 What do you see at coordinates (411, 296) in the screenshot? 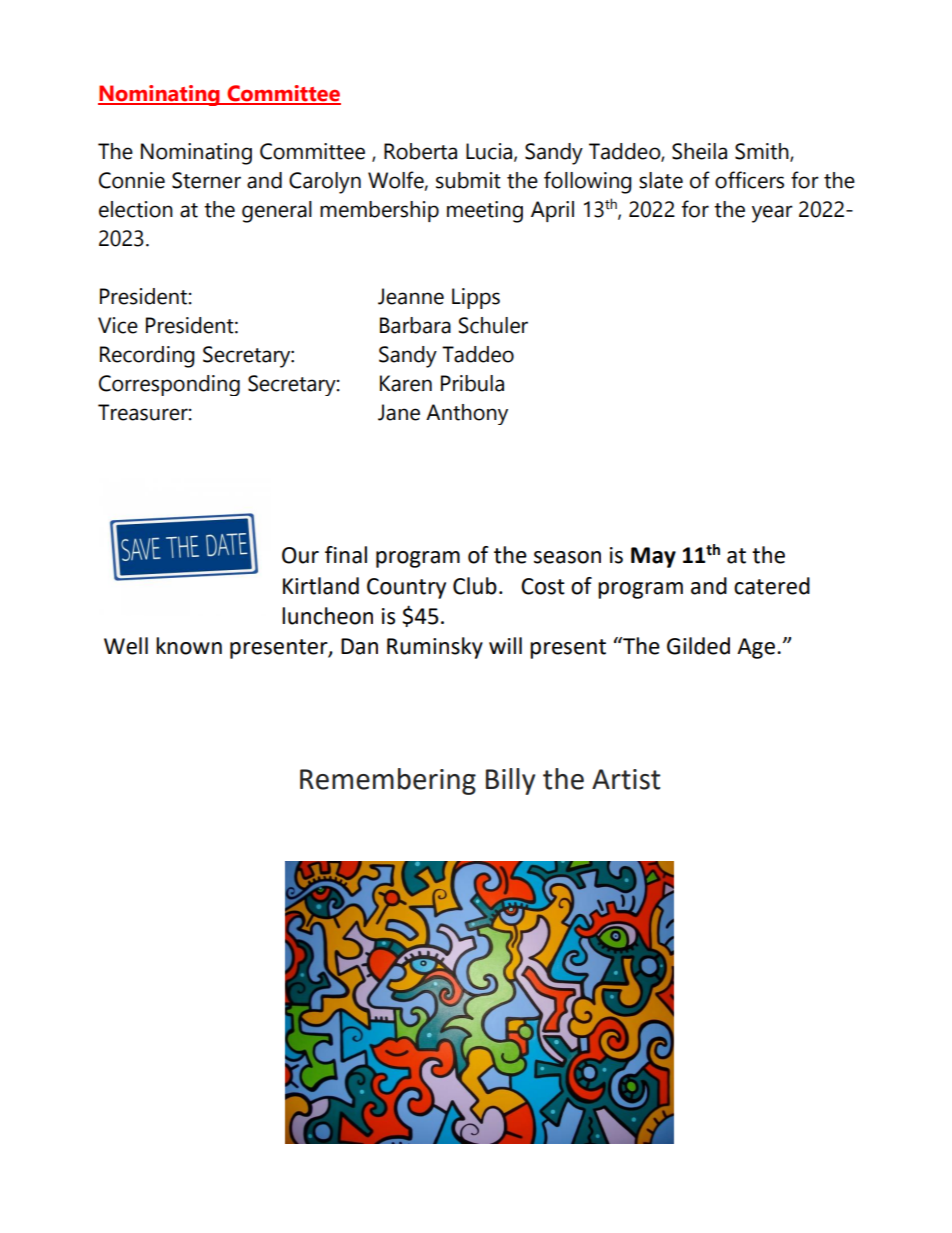
I see `Jeanne` at bounding box center [411, 296].
